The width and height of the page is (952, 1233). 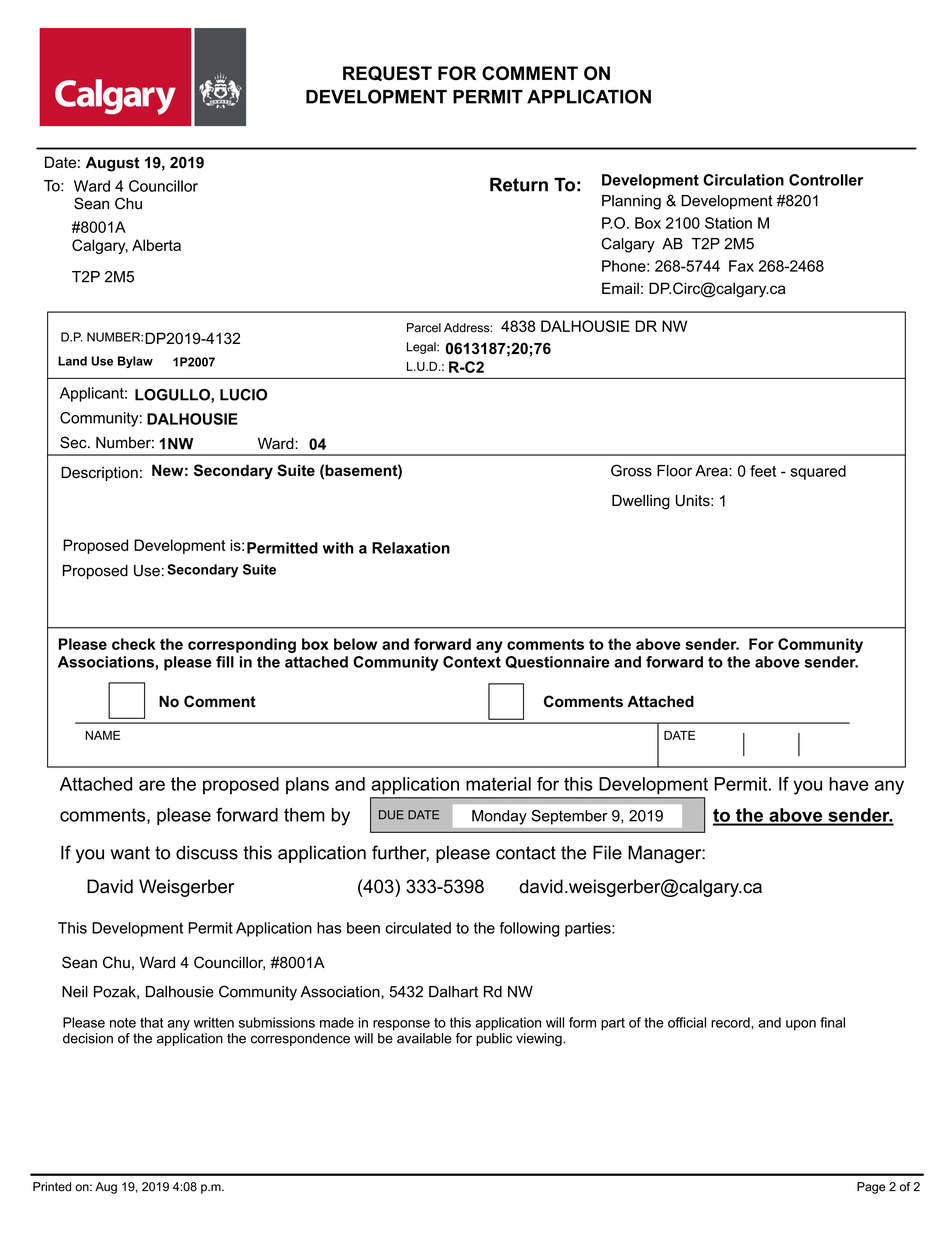 What do you see at coordinates (387, 73) in the page?
I see `REQUEST` at bounding box center [387, 73].
